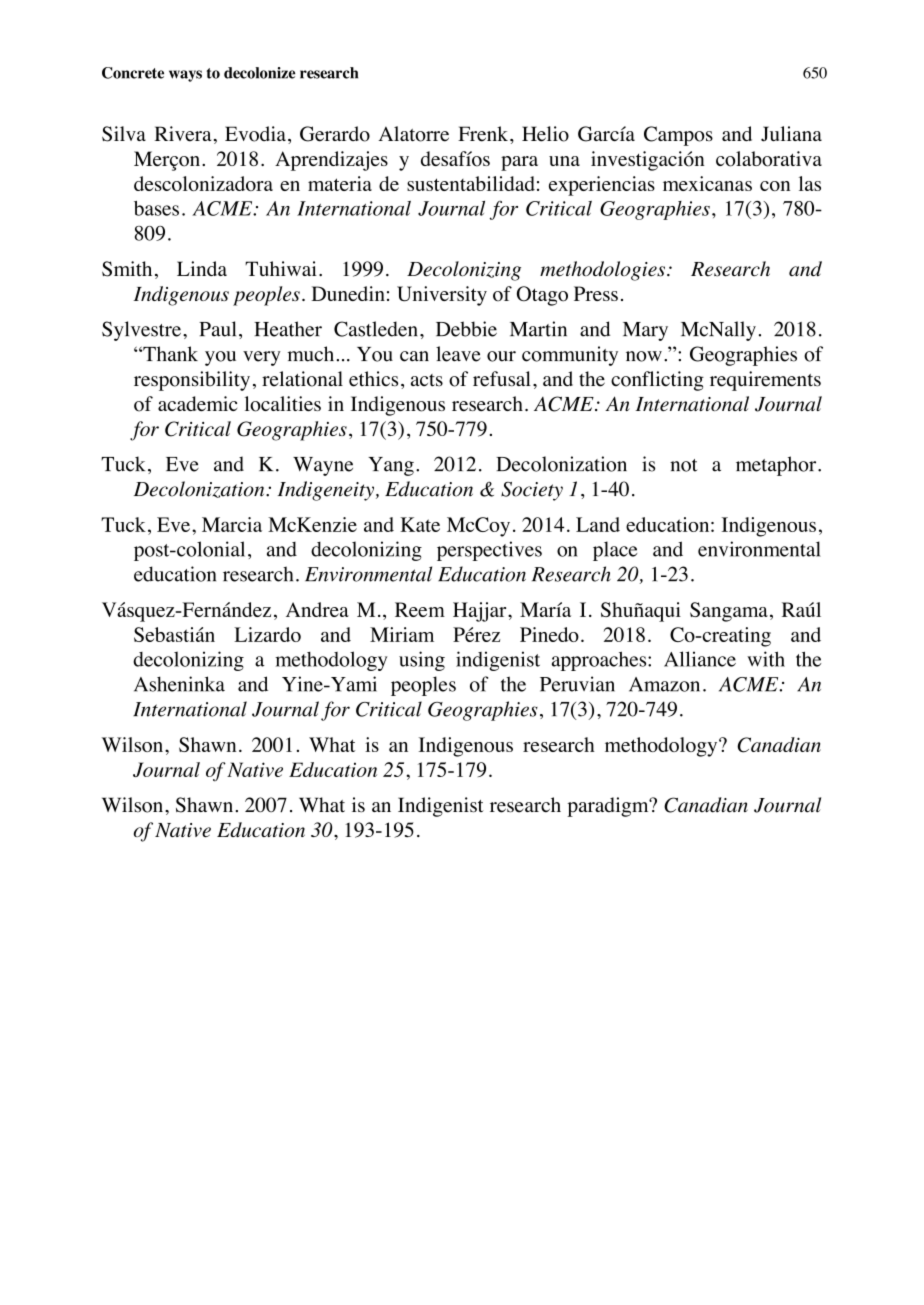  Describe the element at coordinates (422, 661) in the document. I see `using` at that location.
